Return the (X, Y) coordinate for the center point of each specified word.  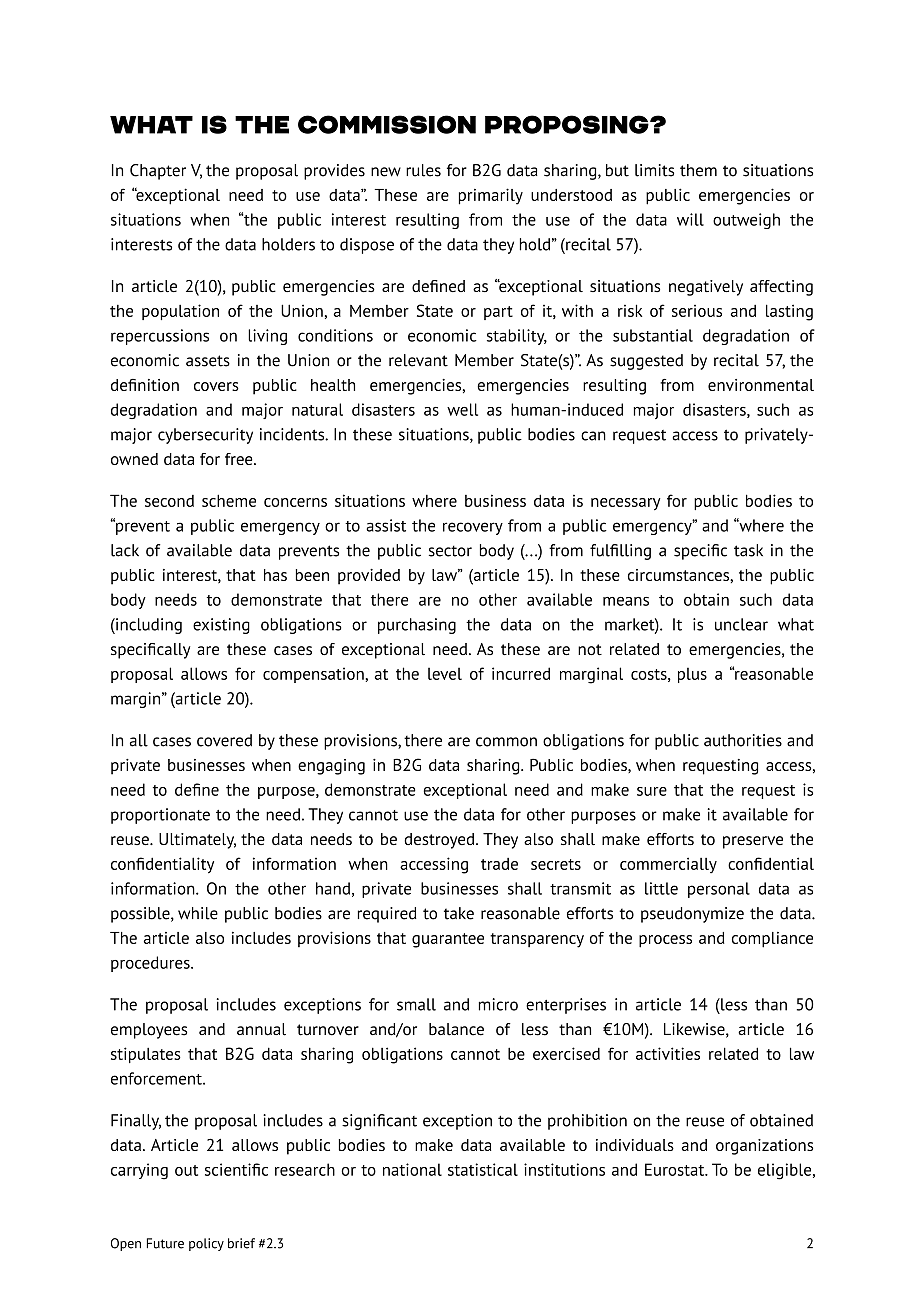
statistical (483, 1169)
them (698, 170)
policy (206, 1244)
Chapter (158, 172)
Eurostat (676, 1169)
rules (423, 170)
